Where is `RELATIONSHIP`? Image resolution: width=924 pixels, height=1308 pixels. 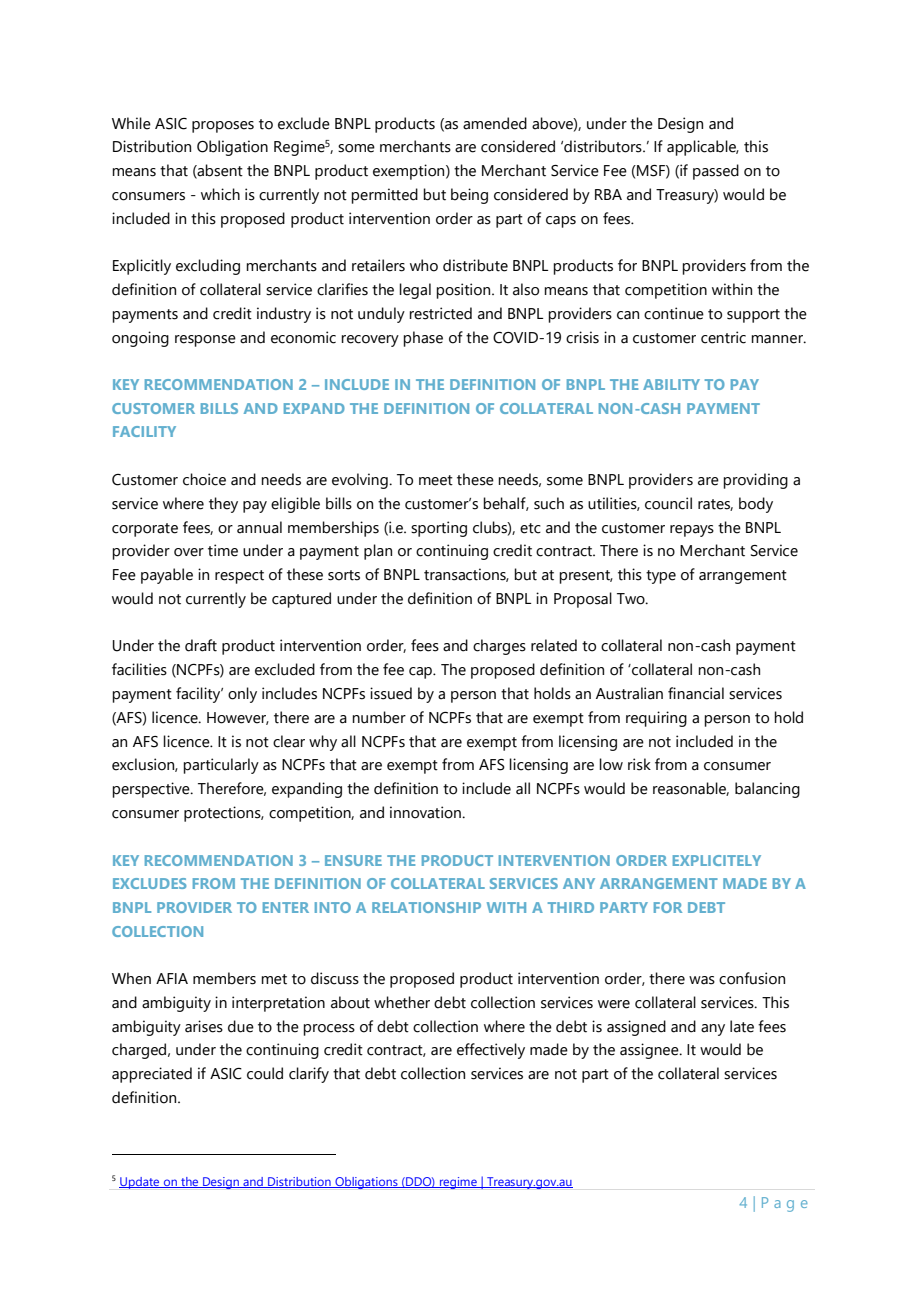 RELATIONSHIP is located at coordinates (426, 907).
